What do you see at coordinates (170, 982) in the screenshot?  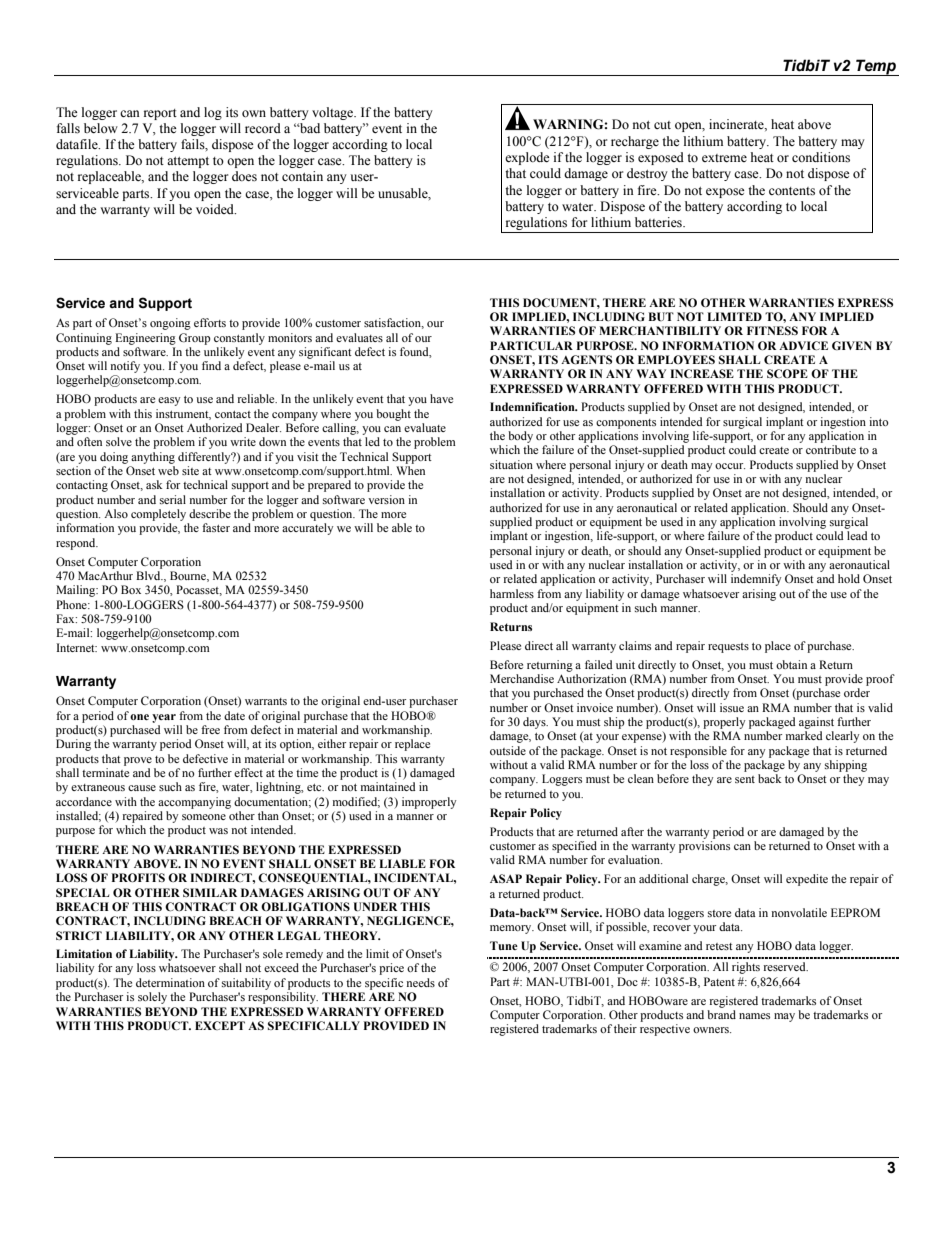 I see `determination` at bounding box center [170, 982].
